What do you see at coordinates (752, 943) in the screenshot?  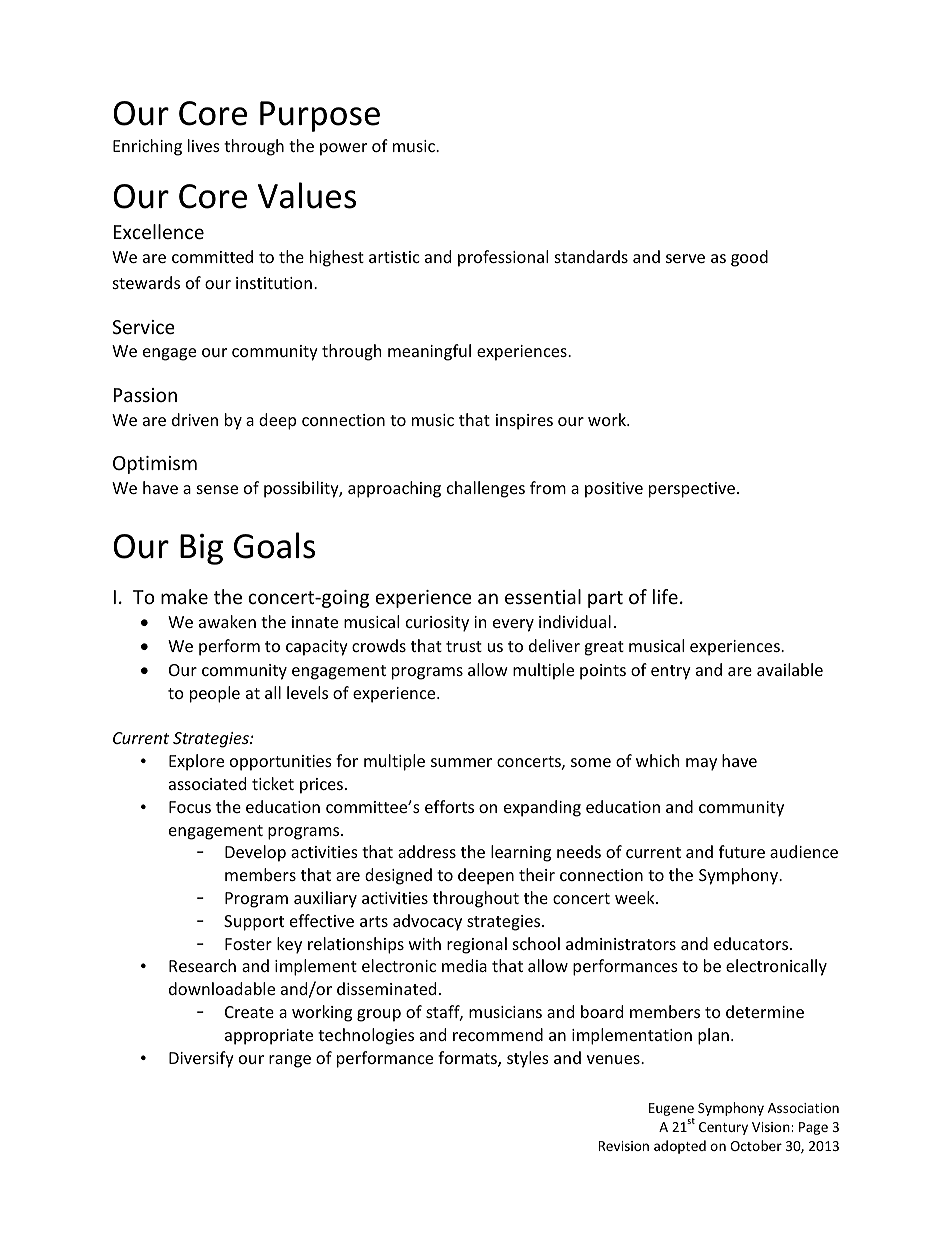 I see `educators` at bounding box center [752, 943].
